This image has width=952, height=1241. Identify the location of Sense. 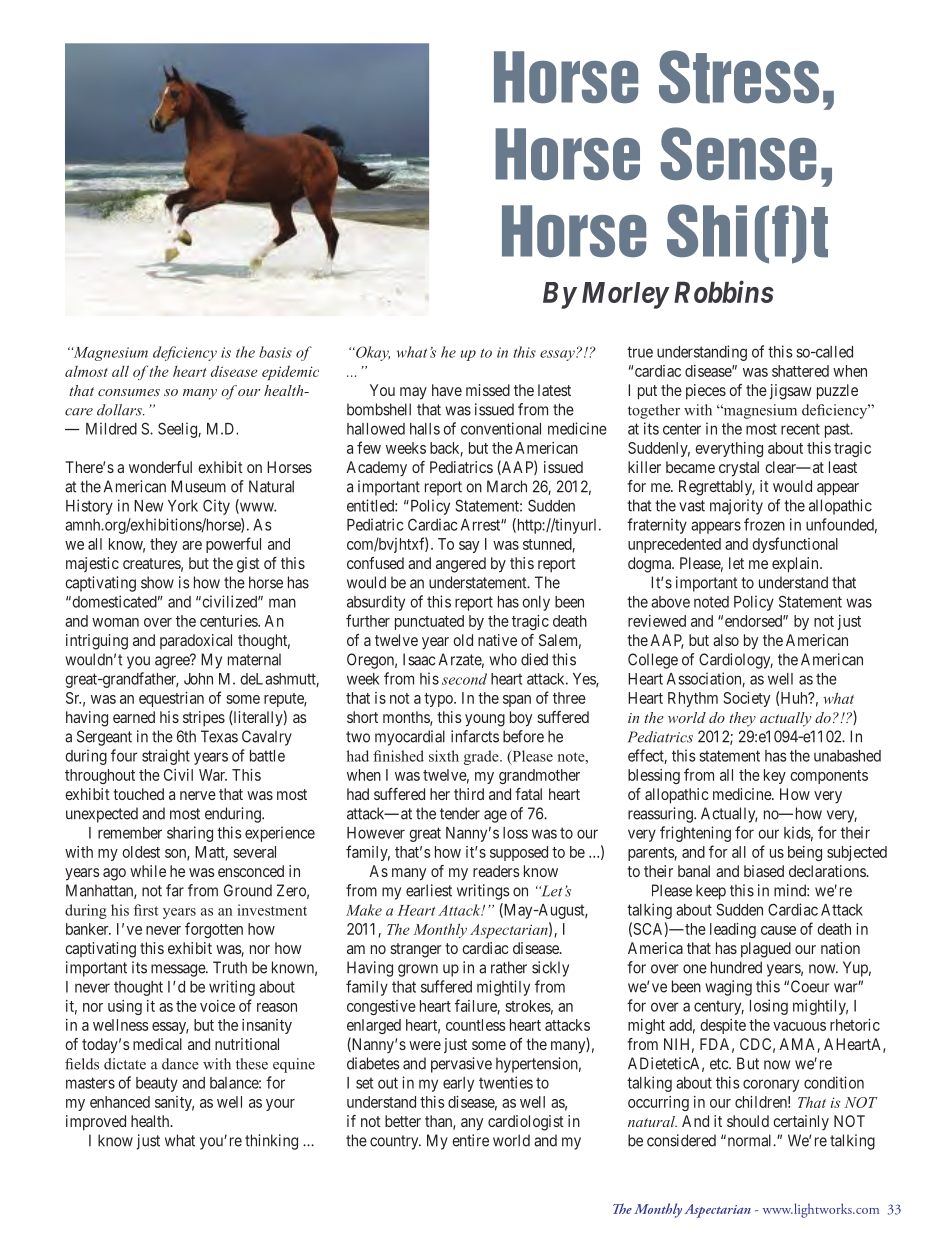
(738, 153).
